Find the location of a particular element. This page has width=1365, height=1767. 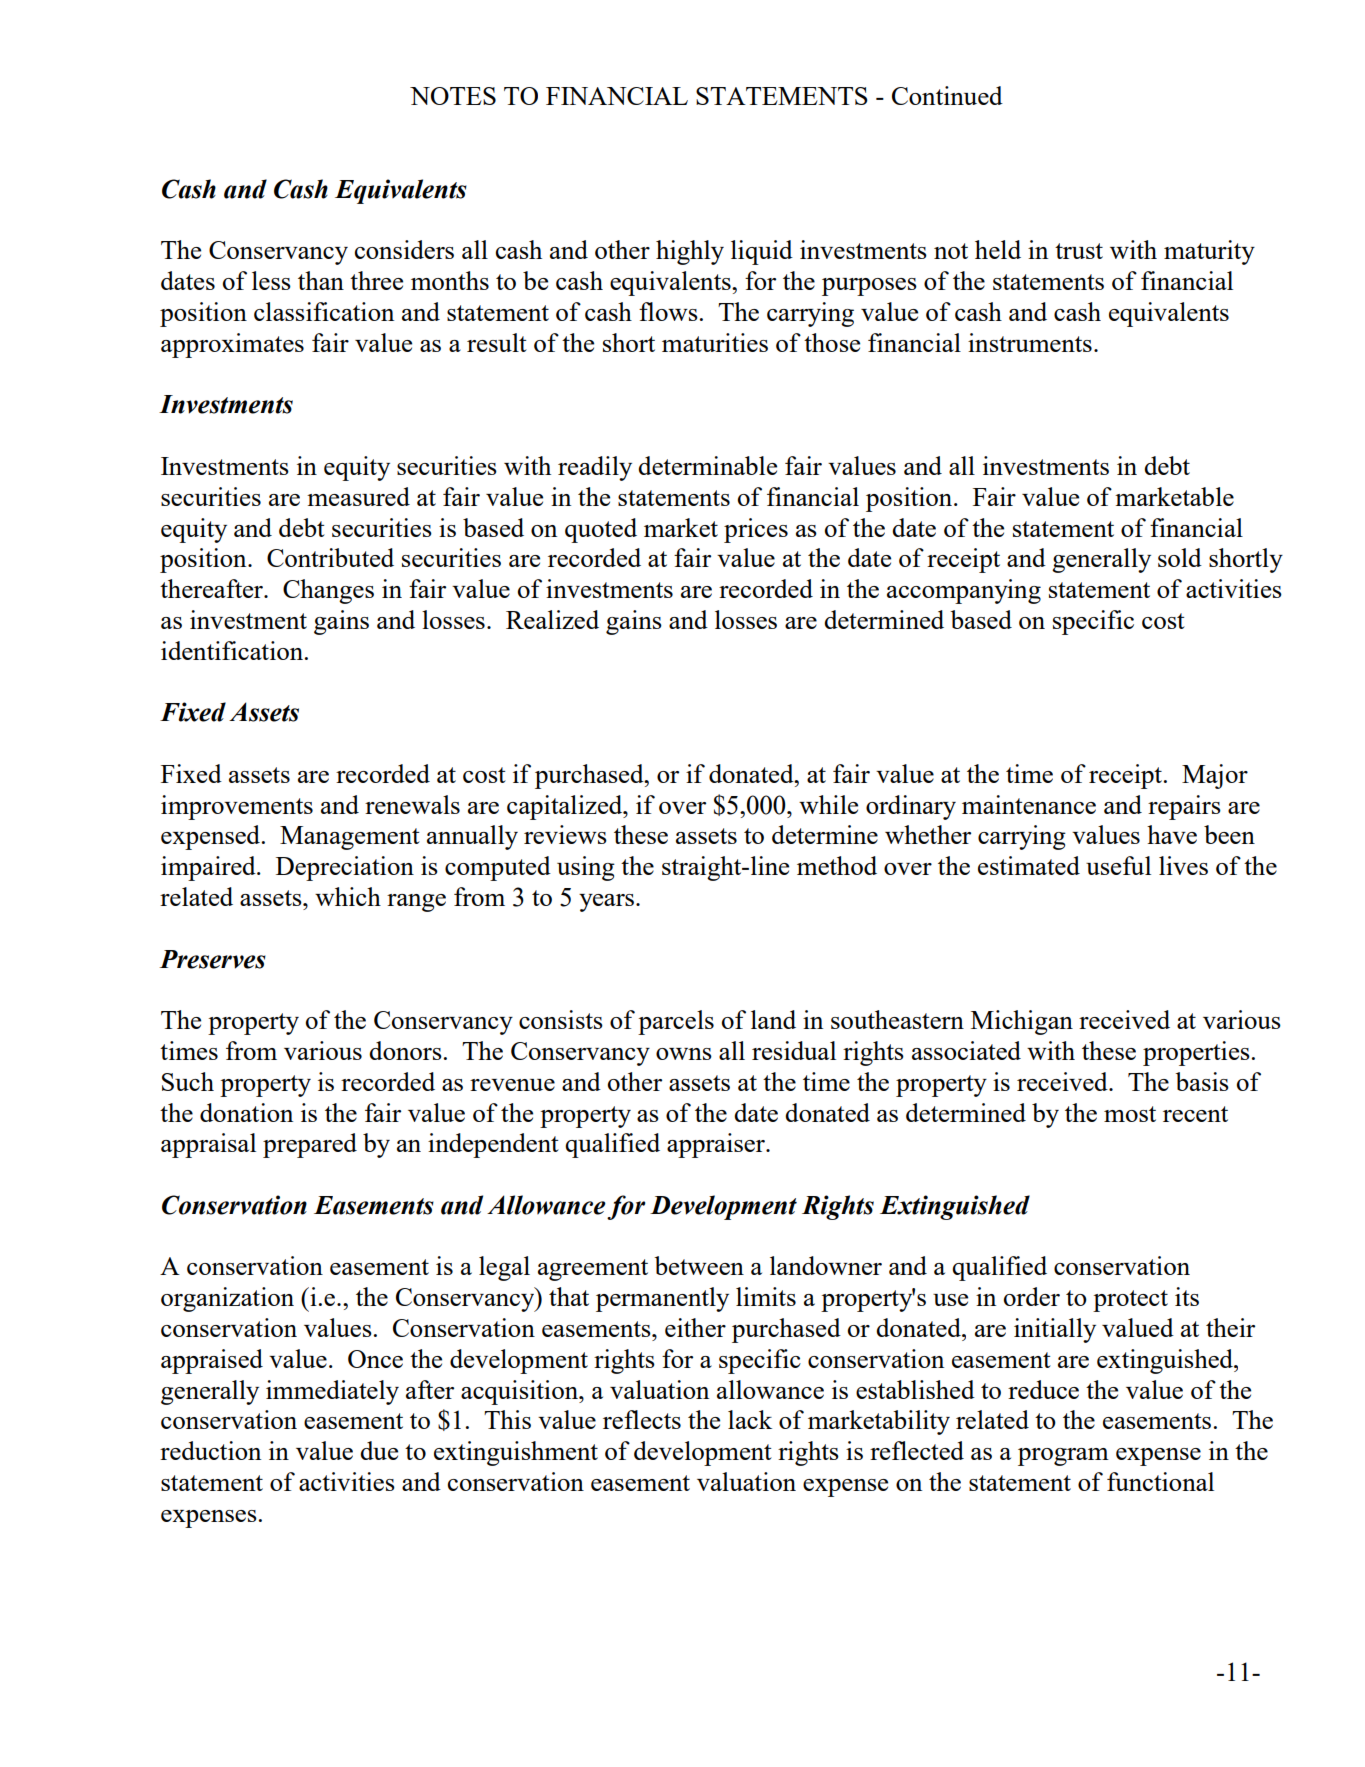

sold is located at coordinates (1180, 557).
